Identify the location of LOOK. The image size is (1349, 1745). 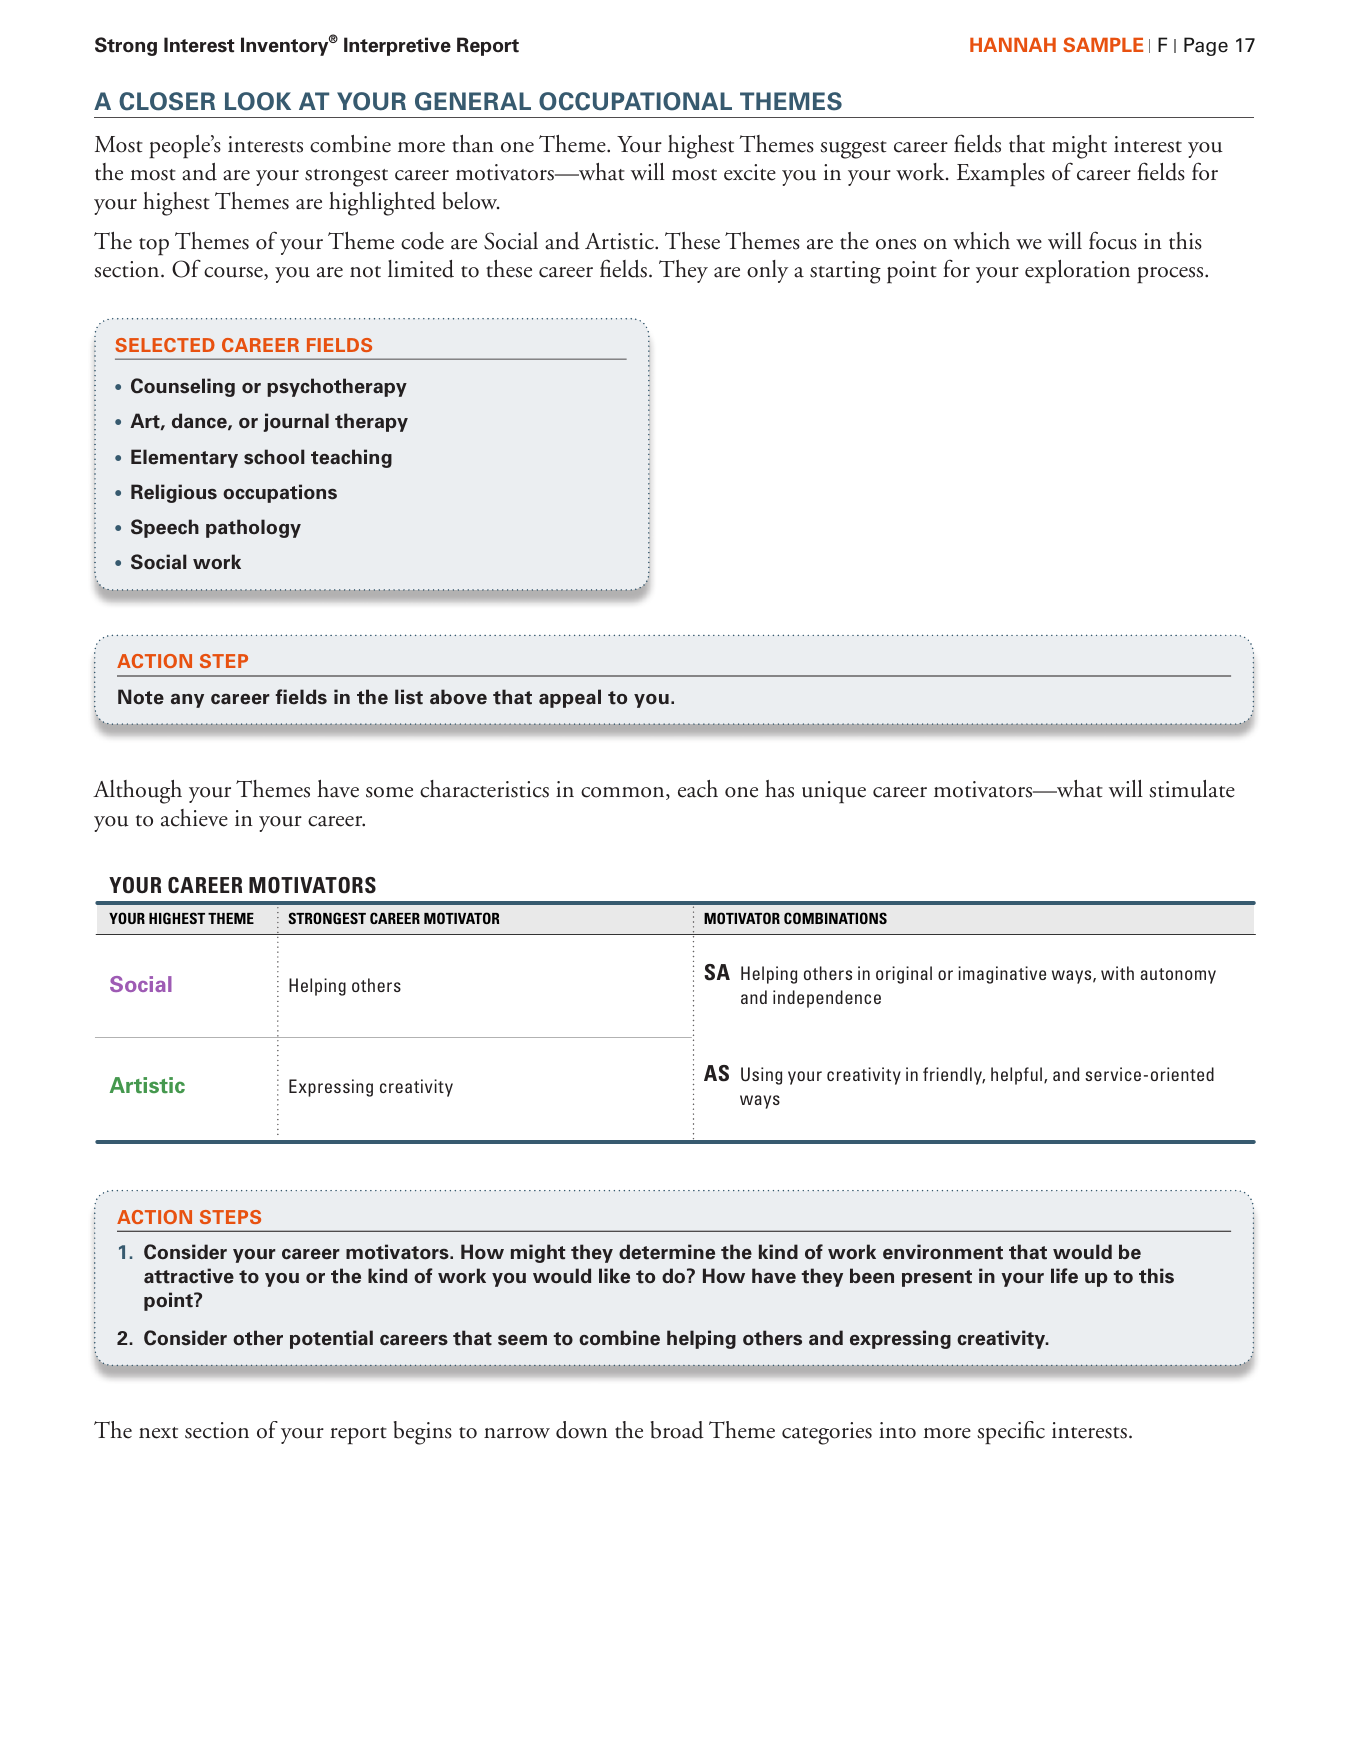
(258, 101).
